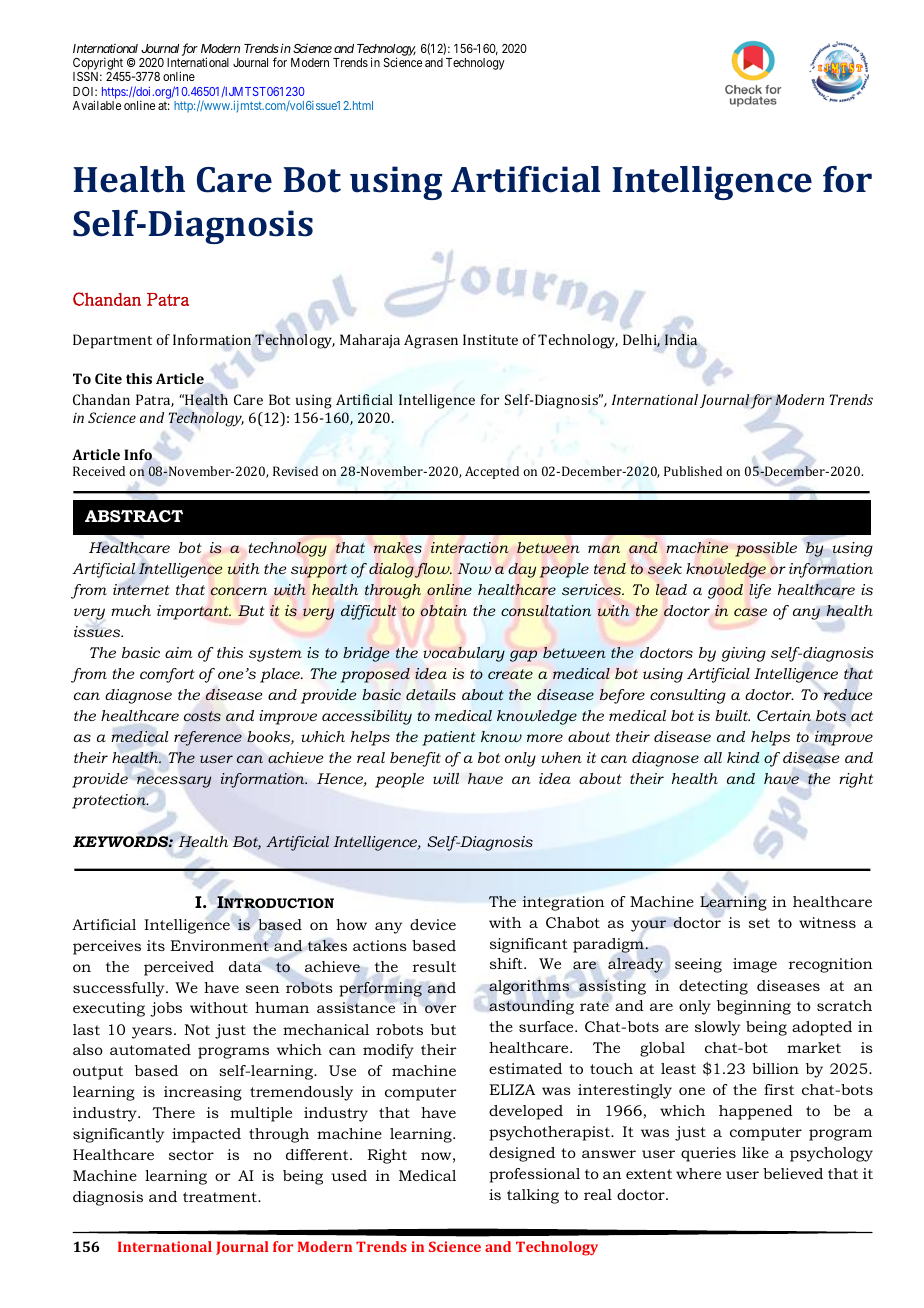 The image size is (924, 1308). Describe the element at coordinates (681, 339) in the image. I see `India` at that location.
